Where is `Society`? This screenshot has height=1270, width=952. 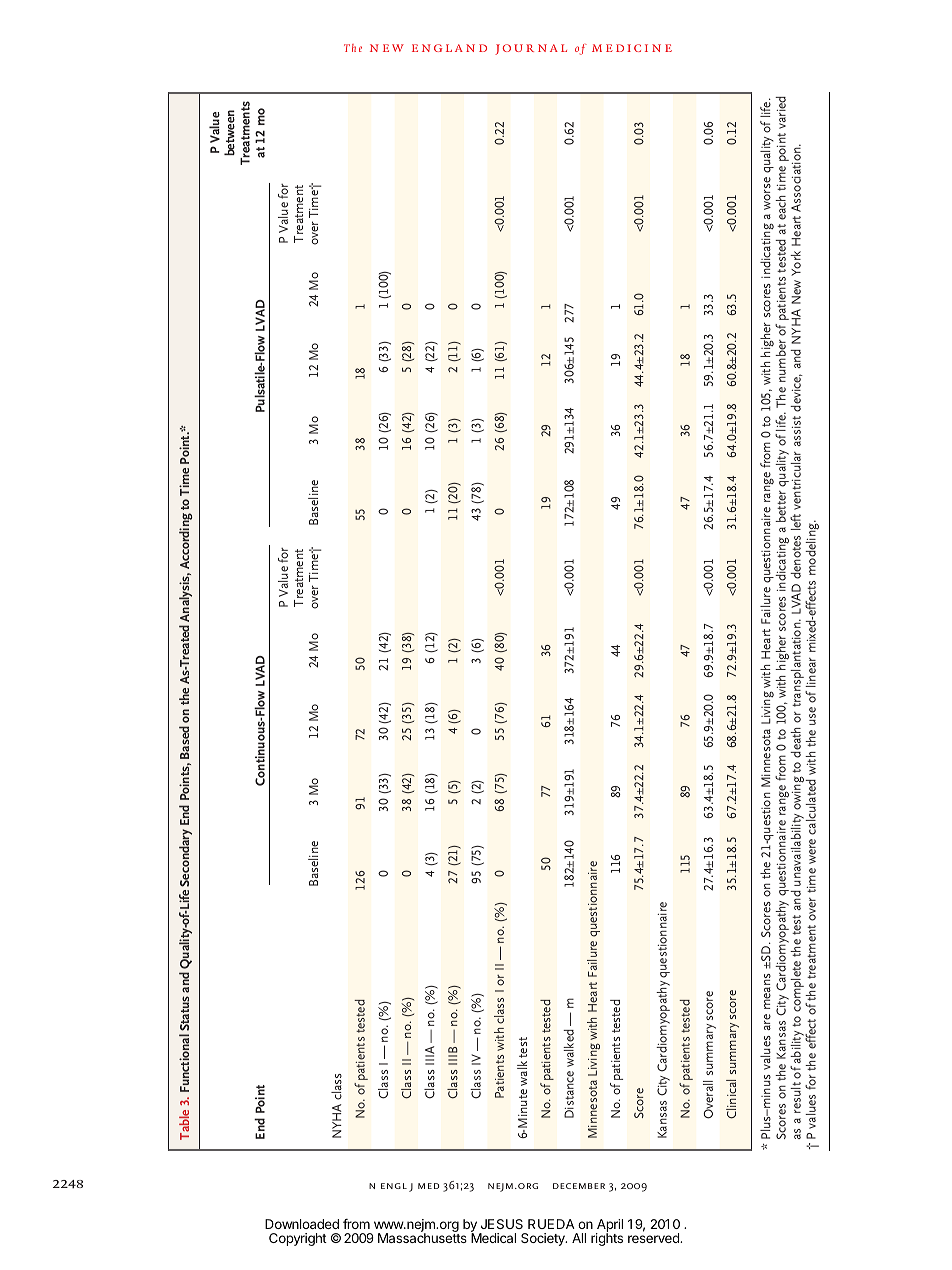
Society is located at coordinates (544, 1239).
